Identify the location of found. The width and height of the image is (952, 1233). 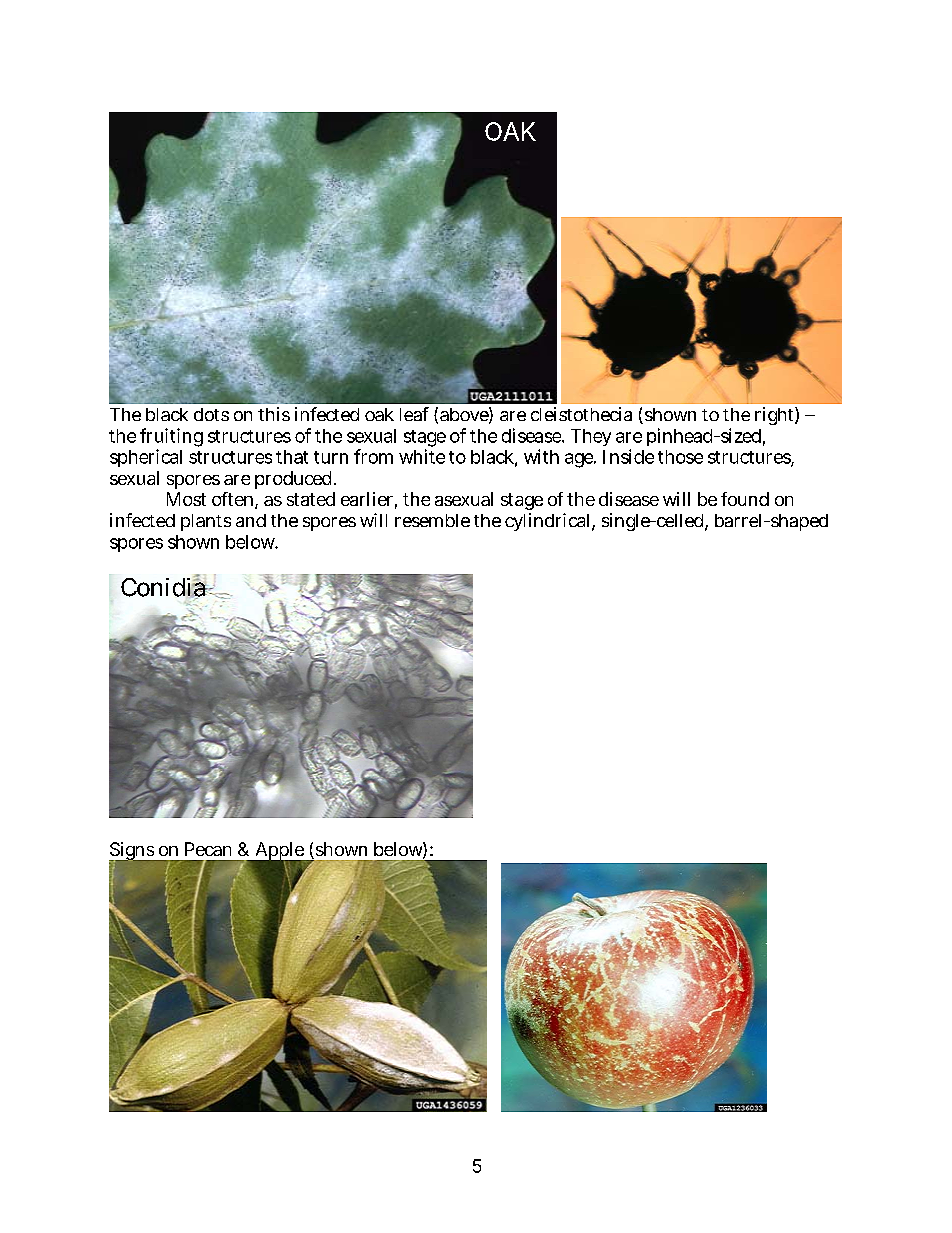
(745, 499).
